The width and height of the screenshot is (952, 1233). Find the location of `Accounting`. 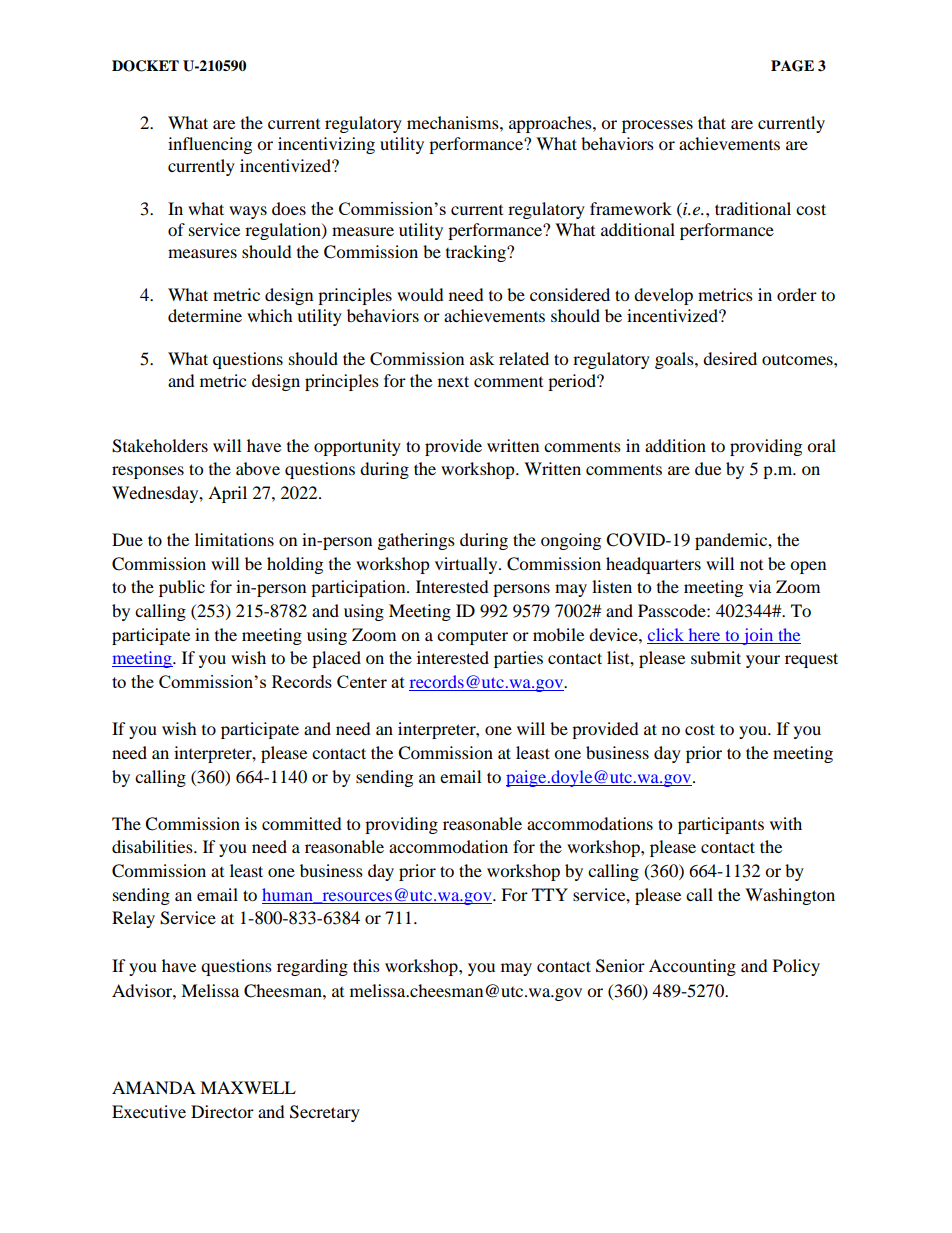

Accounting is located at coordinates (692, 967).
